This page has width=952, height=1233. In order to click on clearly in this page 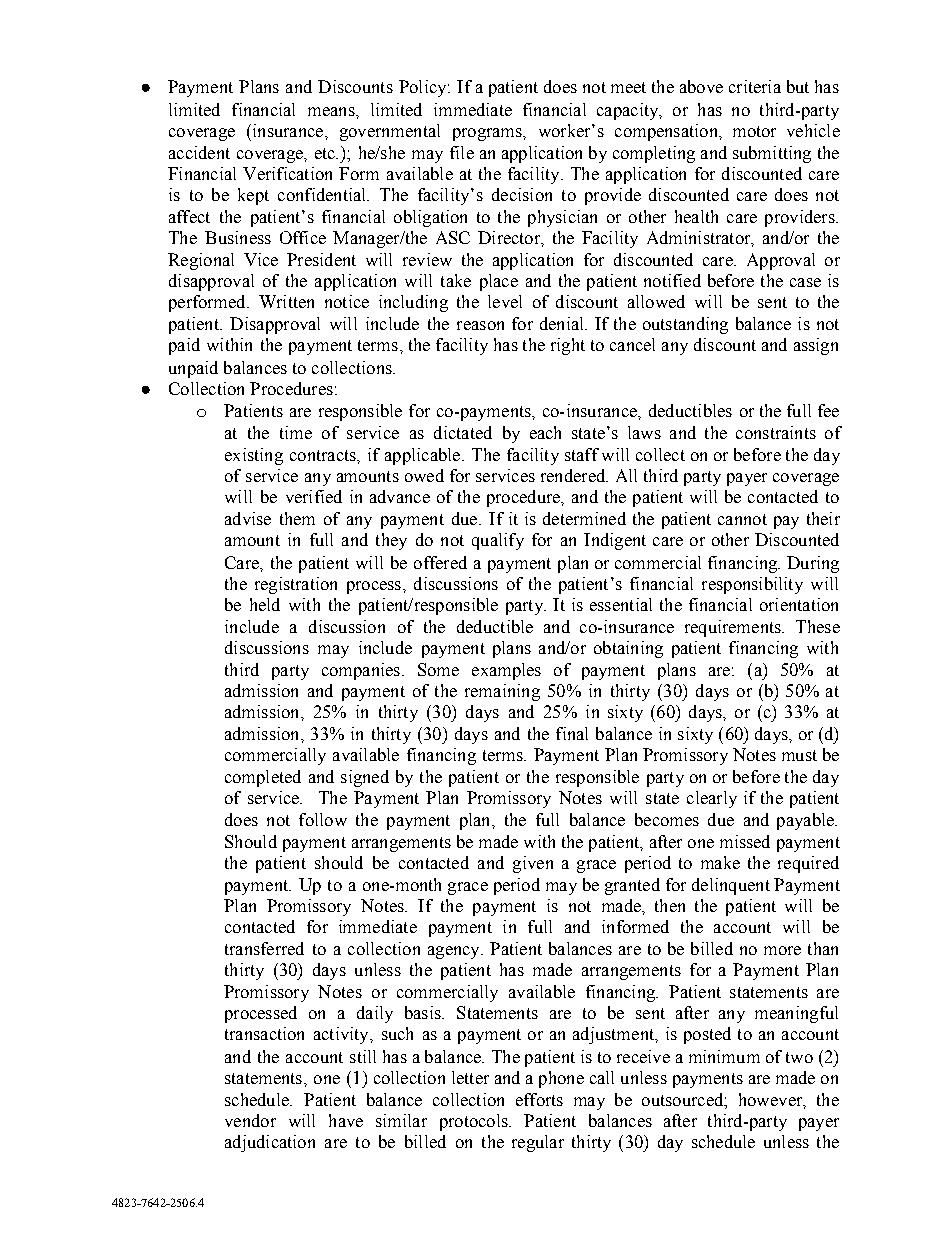, I will do `click(712, 799)`.
